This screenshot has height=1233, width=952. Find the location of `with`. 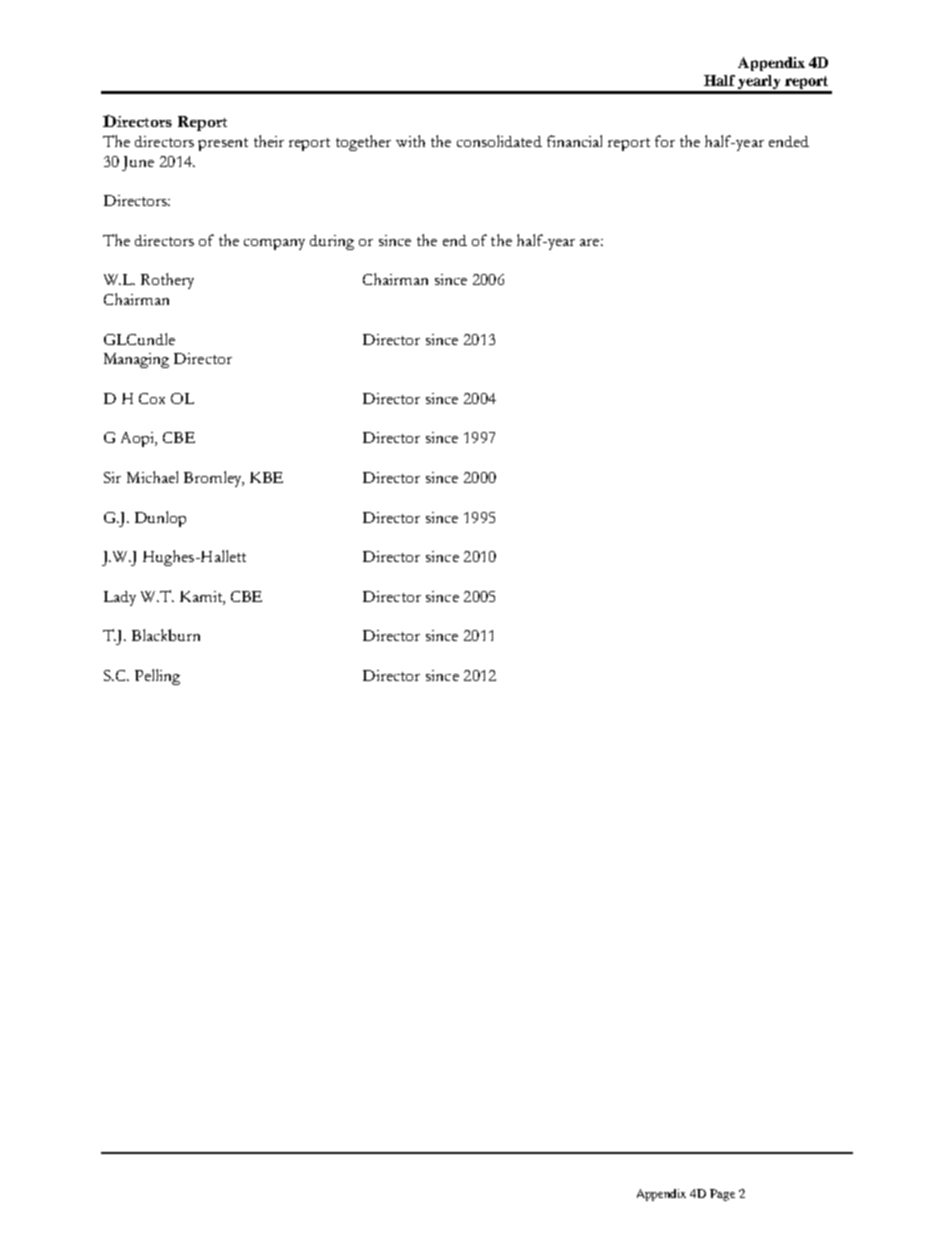

with is located at coordinates (410, 141).
